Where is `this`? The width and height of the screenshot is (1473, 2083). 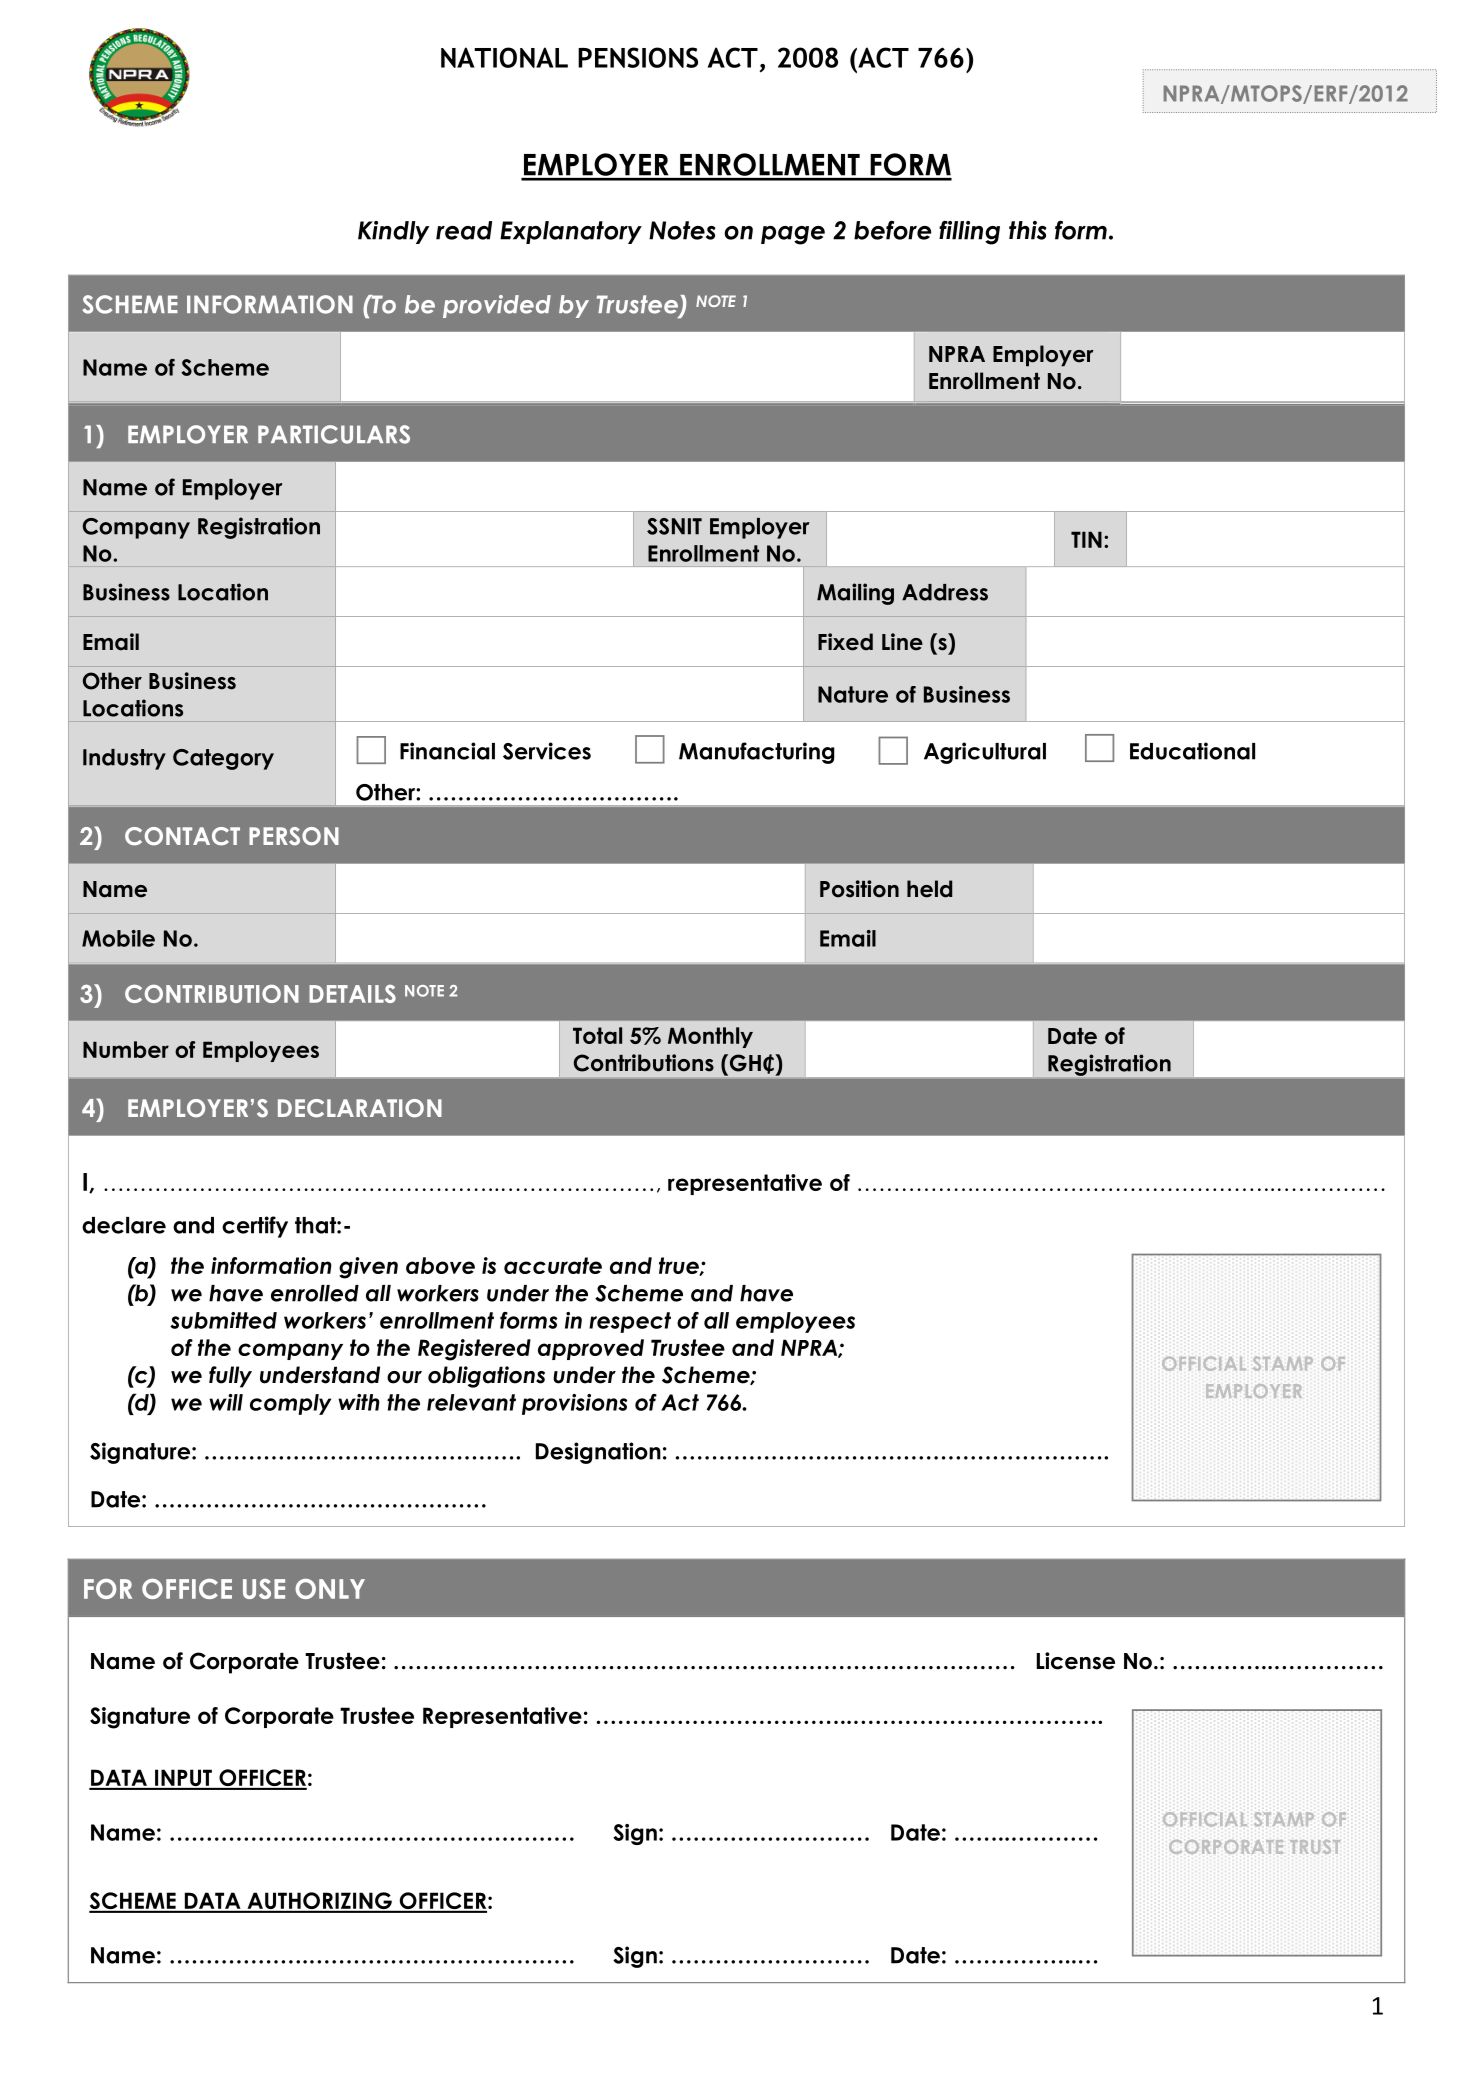 this is located at coordinates (1028, 230).
